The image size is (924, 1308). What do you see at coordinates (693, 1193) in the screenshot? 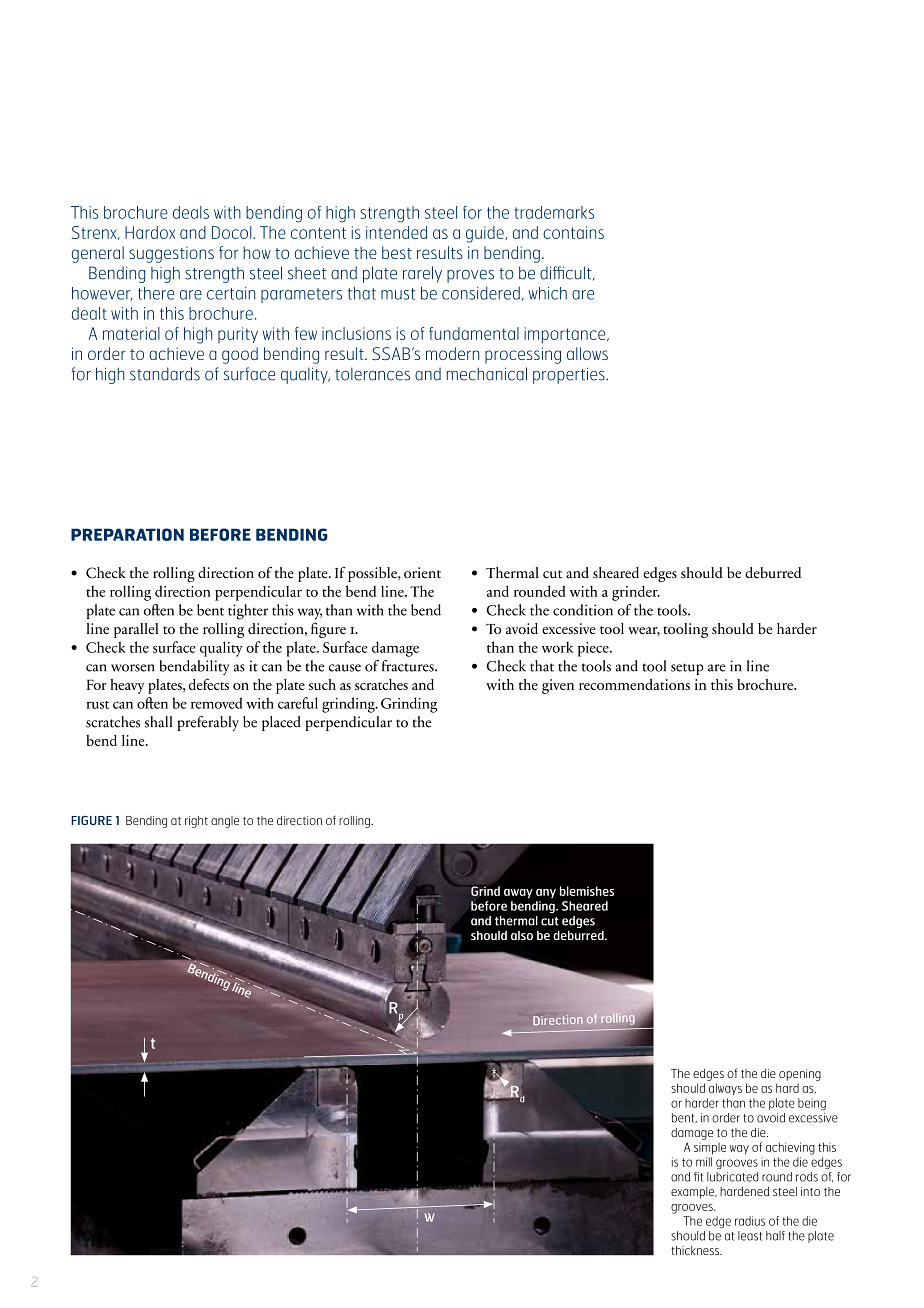
I see `example` at bounding box center [693, 1193].
